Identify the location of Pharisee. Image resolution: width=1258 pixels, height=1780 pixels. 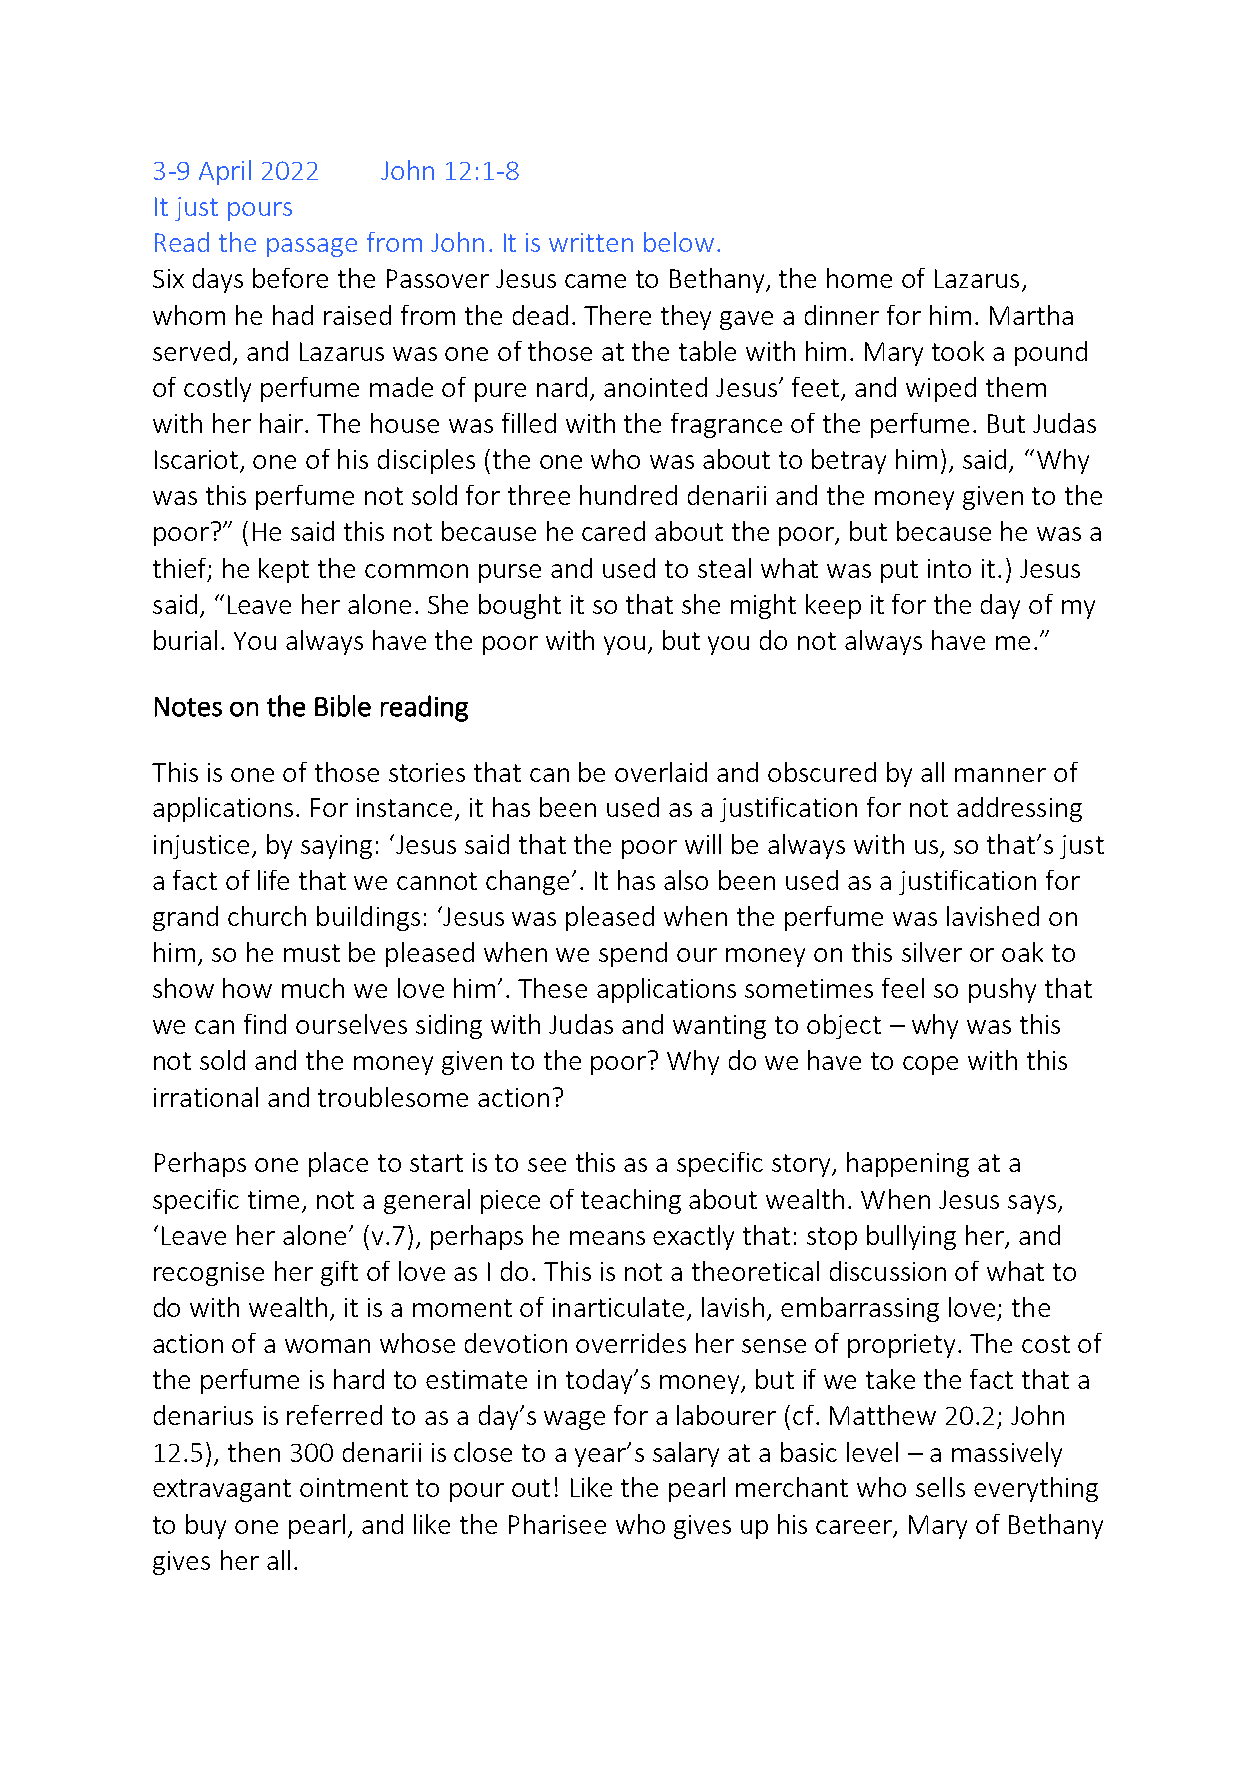
(557, 1524).
